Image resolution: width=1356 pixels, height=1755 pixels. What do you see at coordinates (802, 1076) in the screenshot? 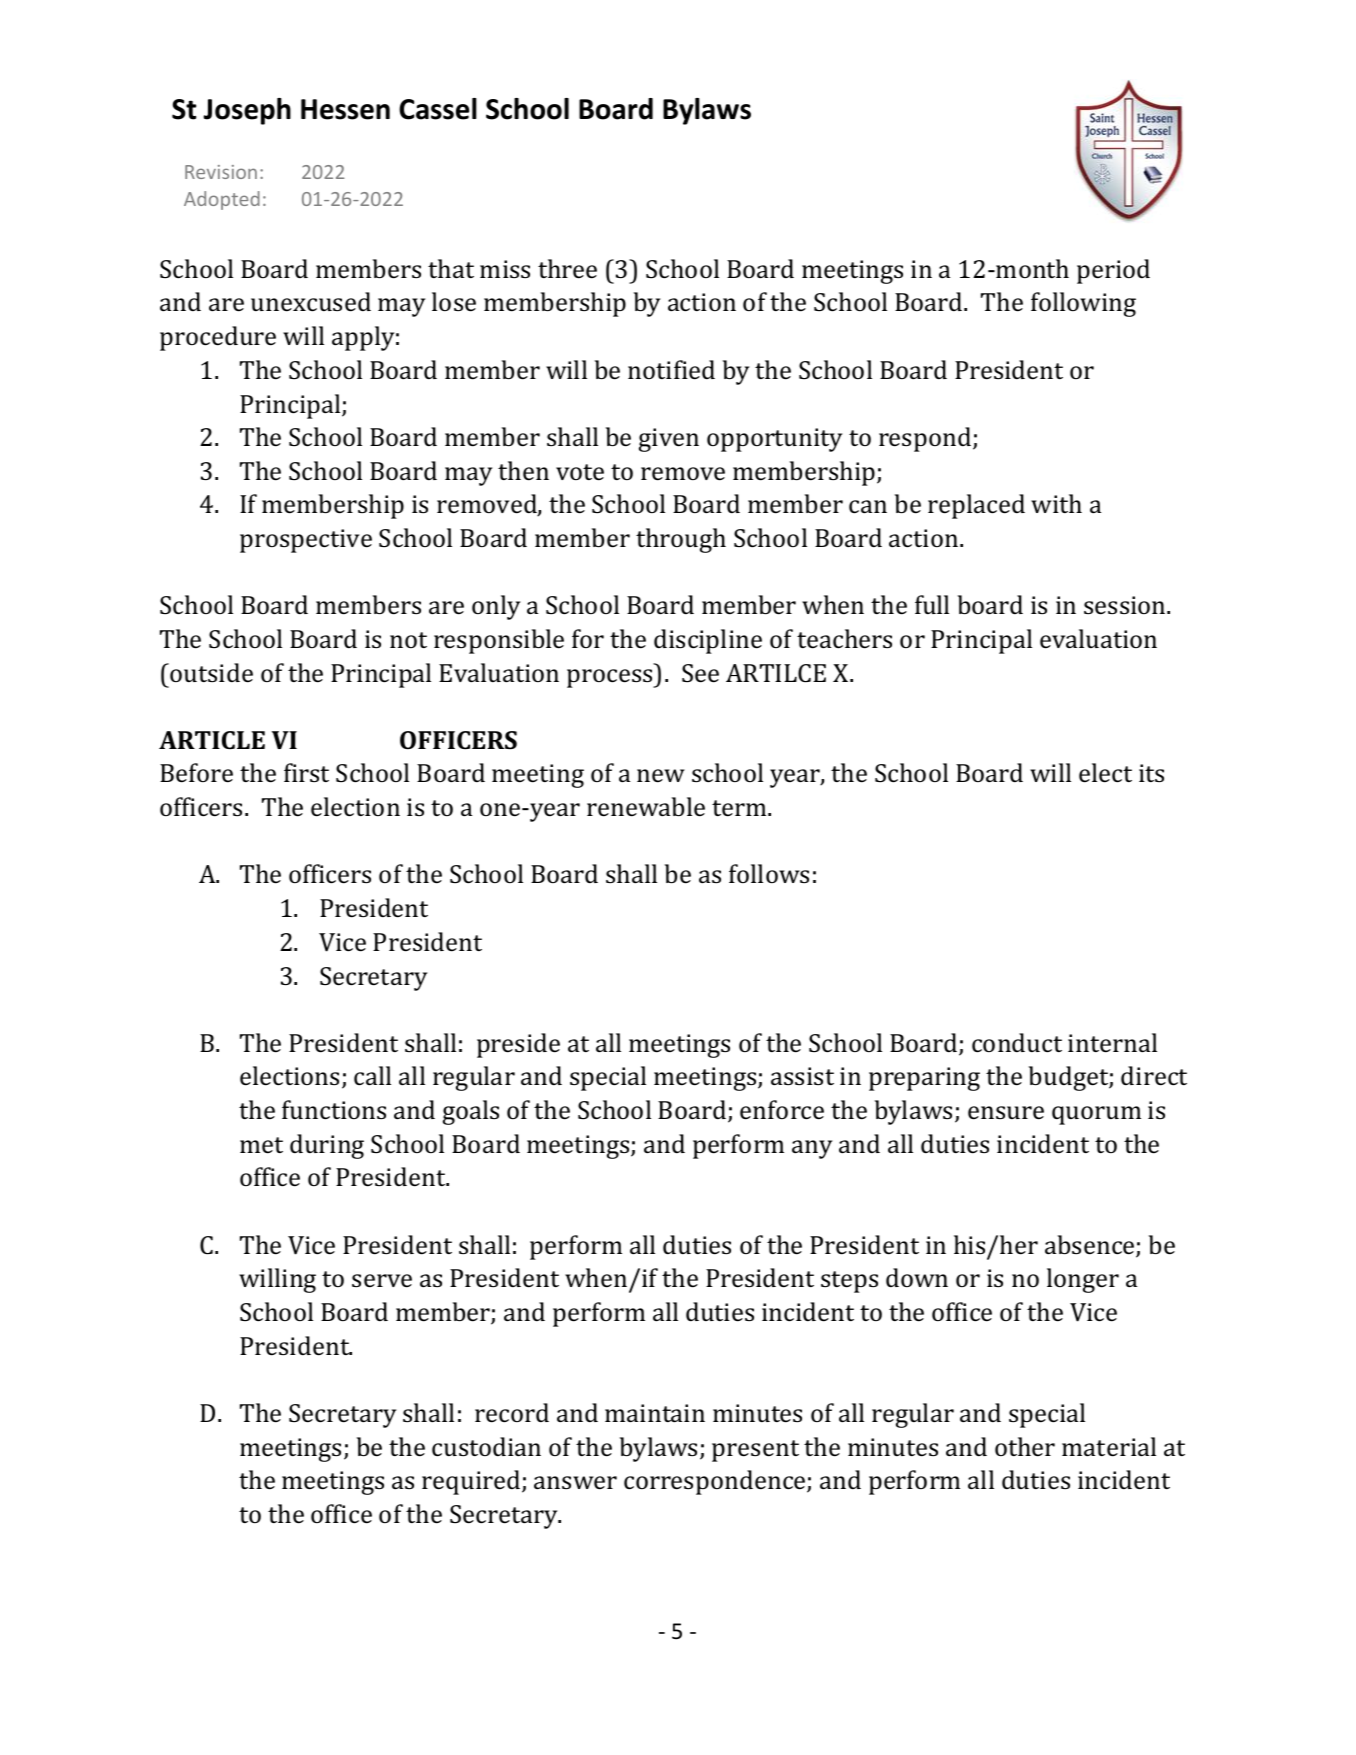
I see `assist` at bounding box center [802, 1076].
